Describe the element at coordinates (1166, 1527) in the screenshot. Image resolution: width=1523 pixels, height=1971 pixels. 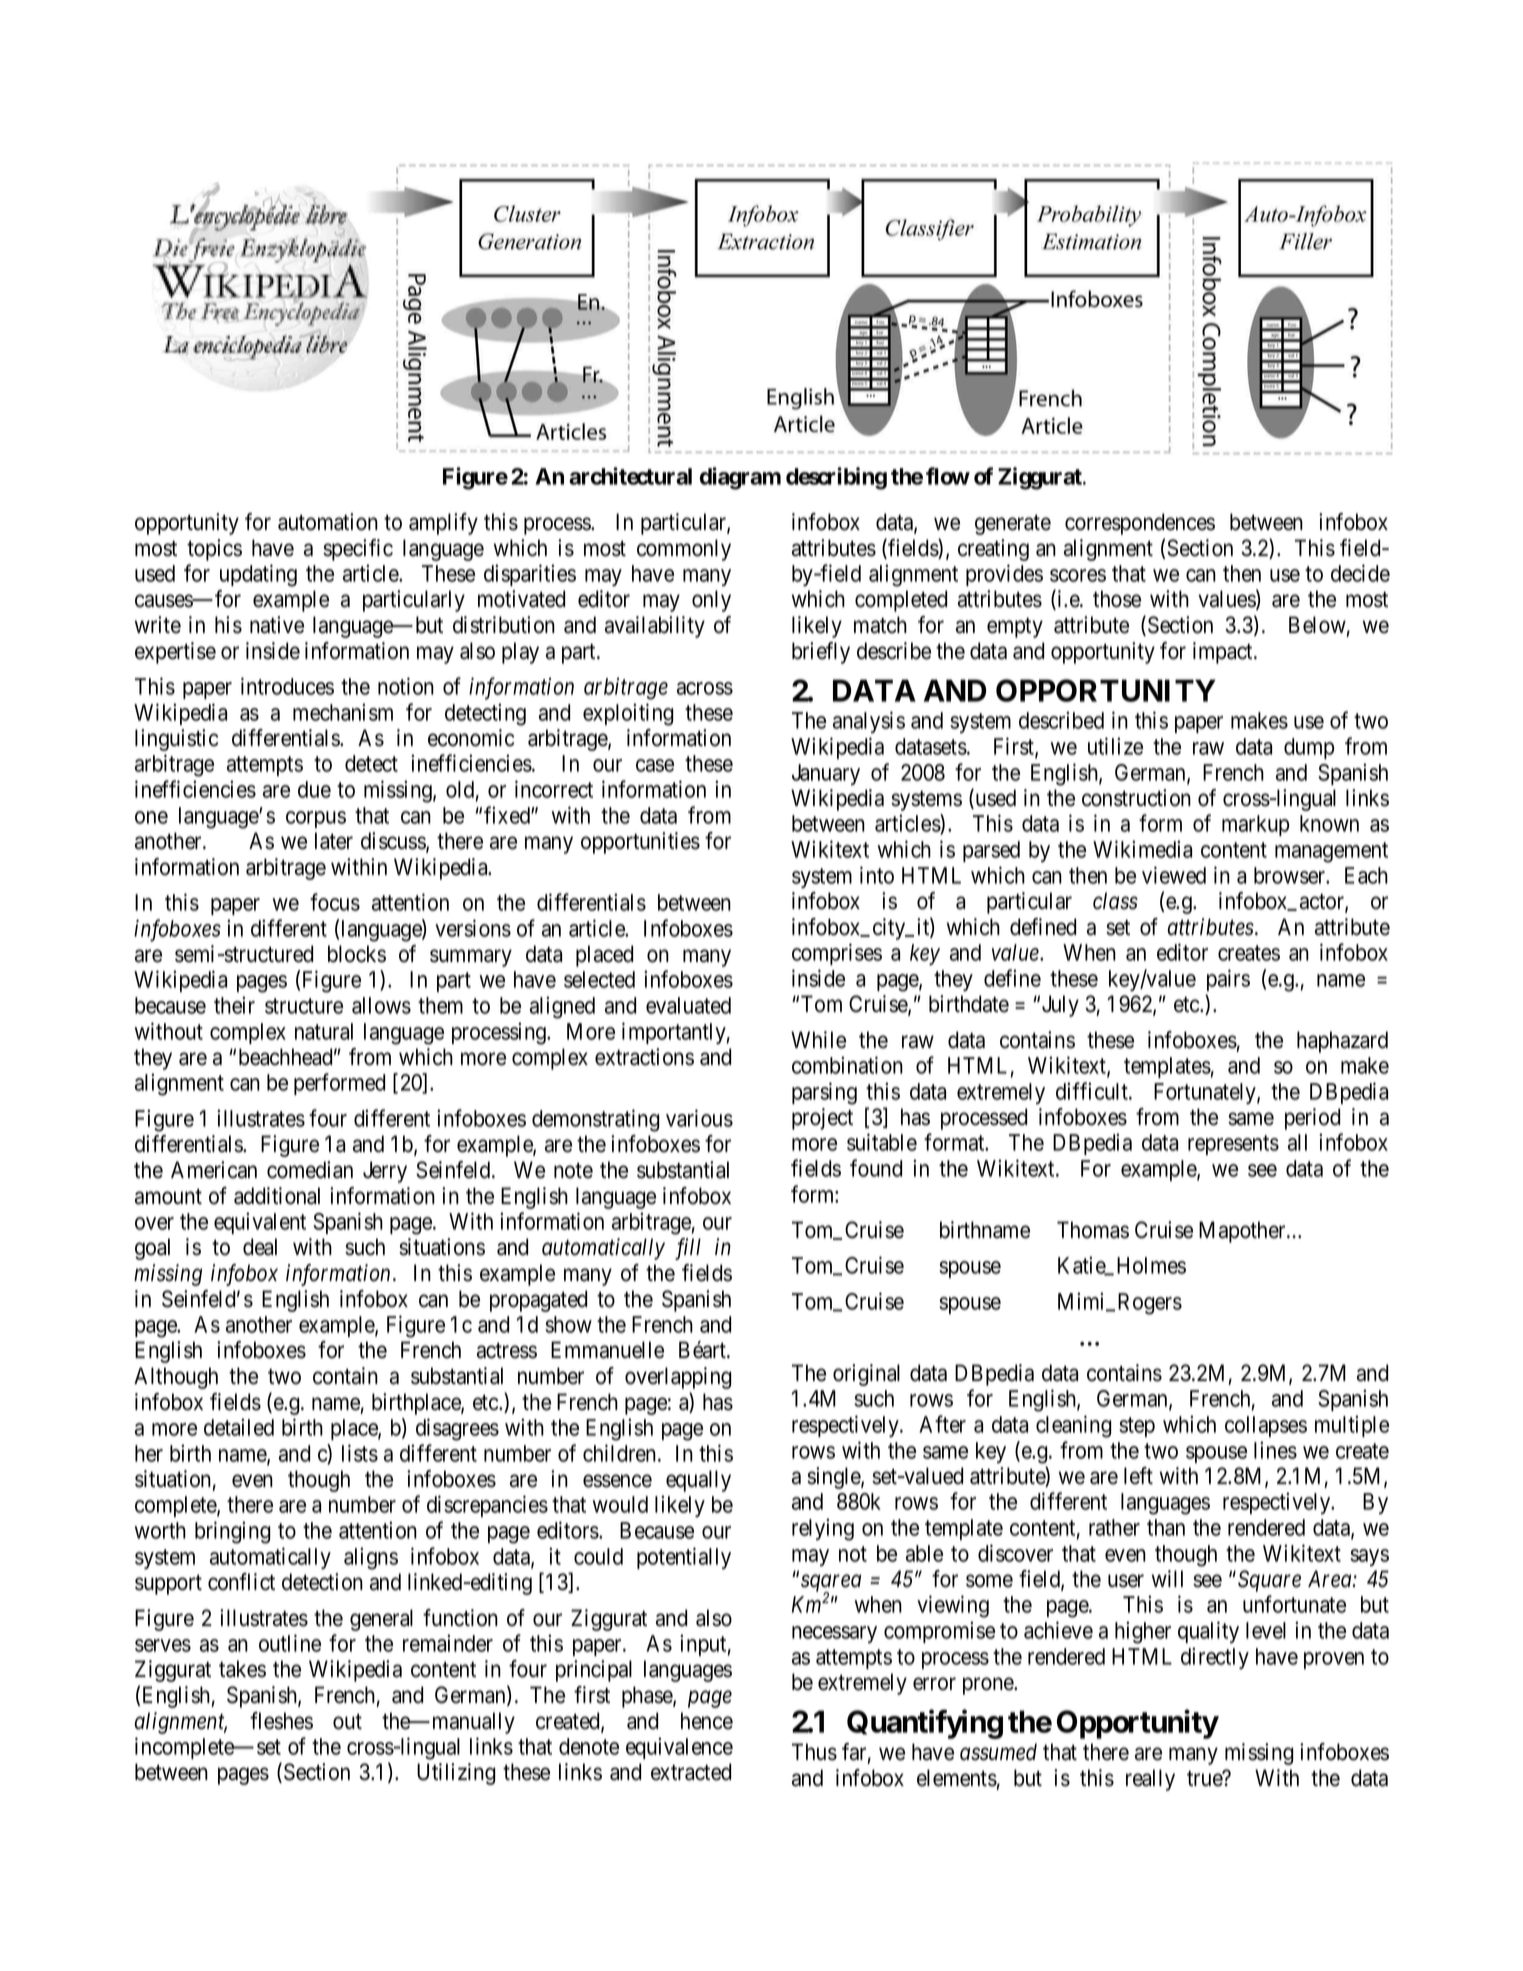
I see `than` at that location.
